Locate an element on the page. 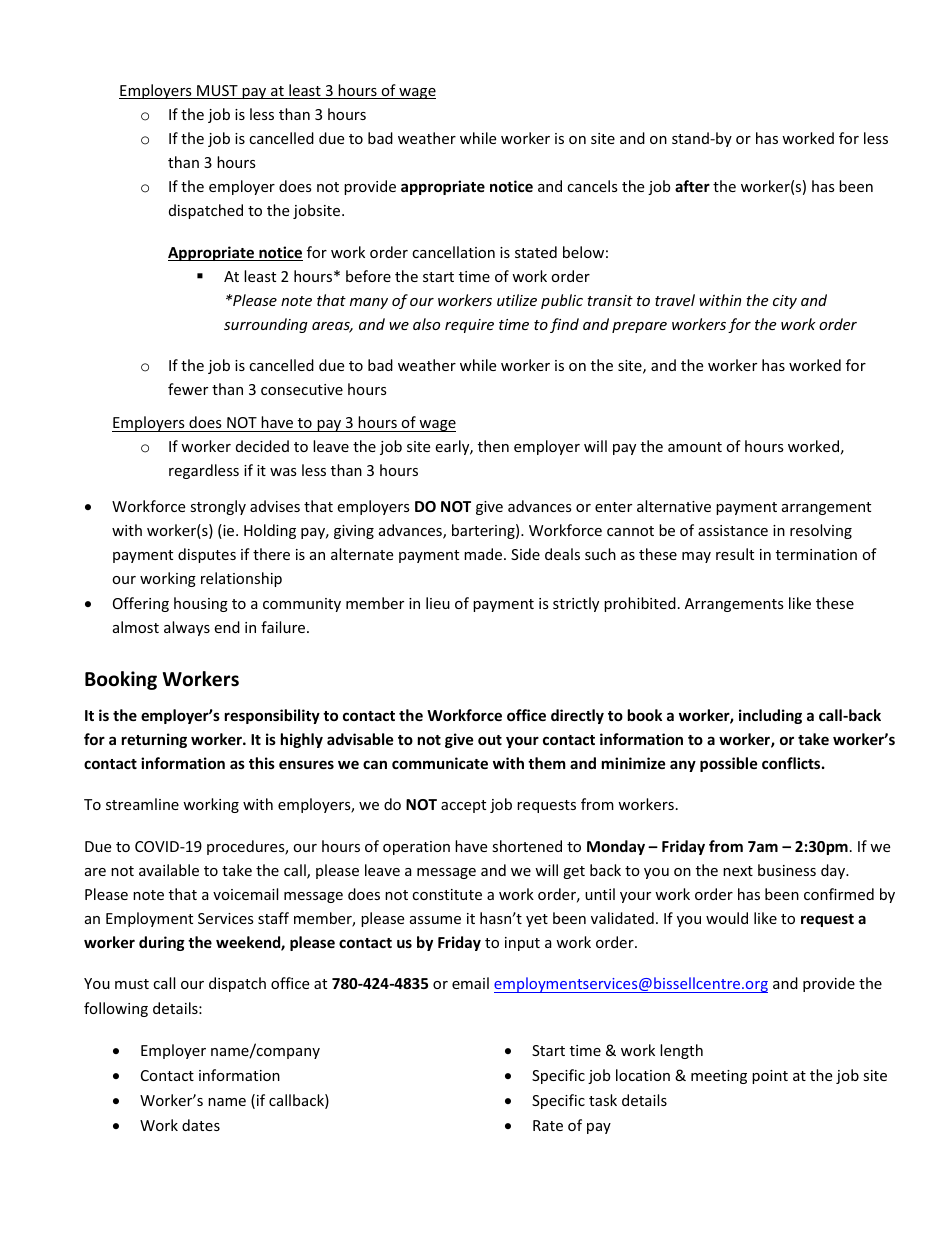 The height and width of the image is (1233, 952). accept is located at coordinates (463, 806).
